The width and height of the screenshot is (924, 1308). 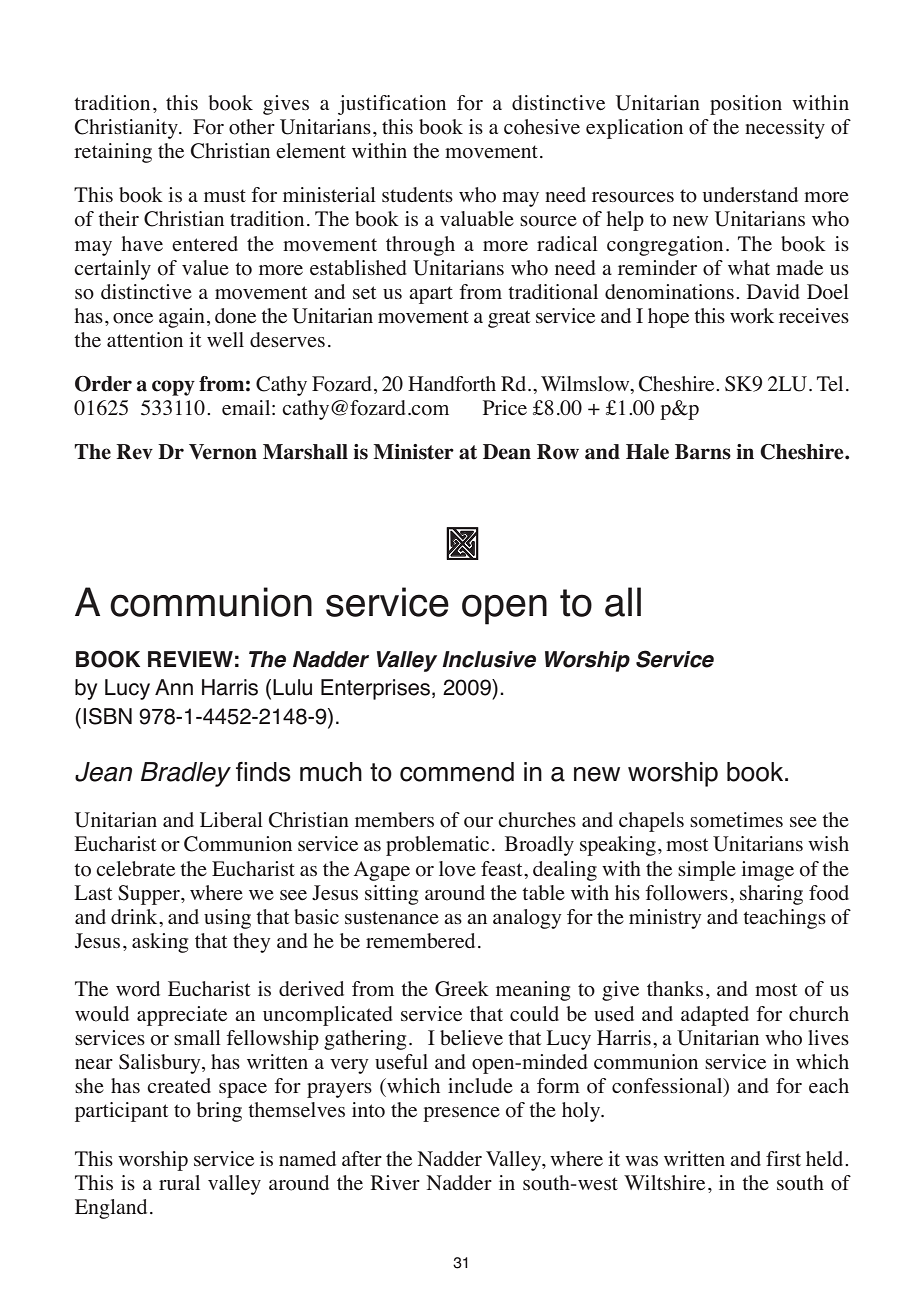 I want to click on cohesive, so click(x=542, y=127).
